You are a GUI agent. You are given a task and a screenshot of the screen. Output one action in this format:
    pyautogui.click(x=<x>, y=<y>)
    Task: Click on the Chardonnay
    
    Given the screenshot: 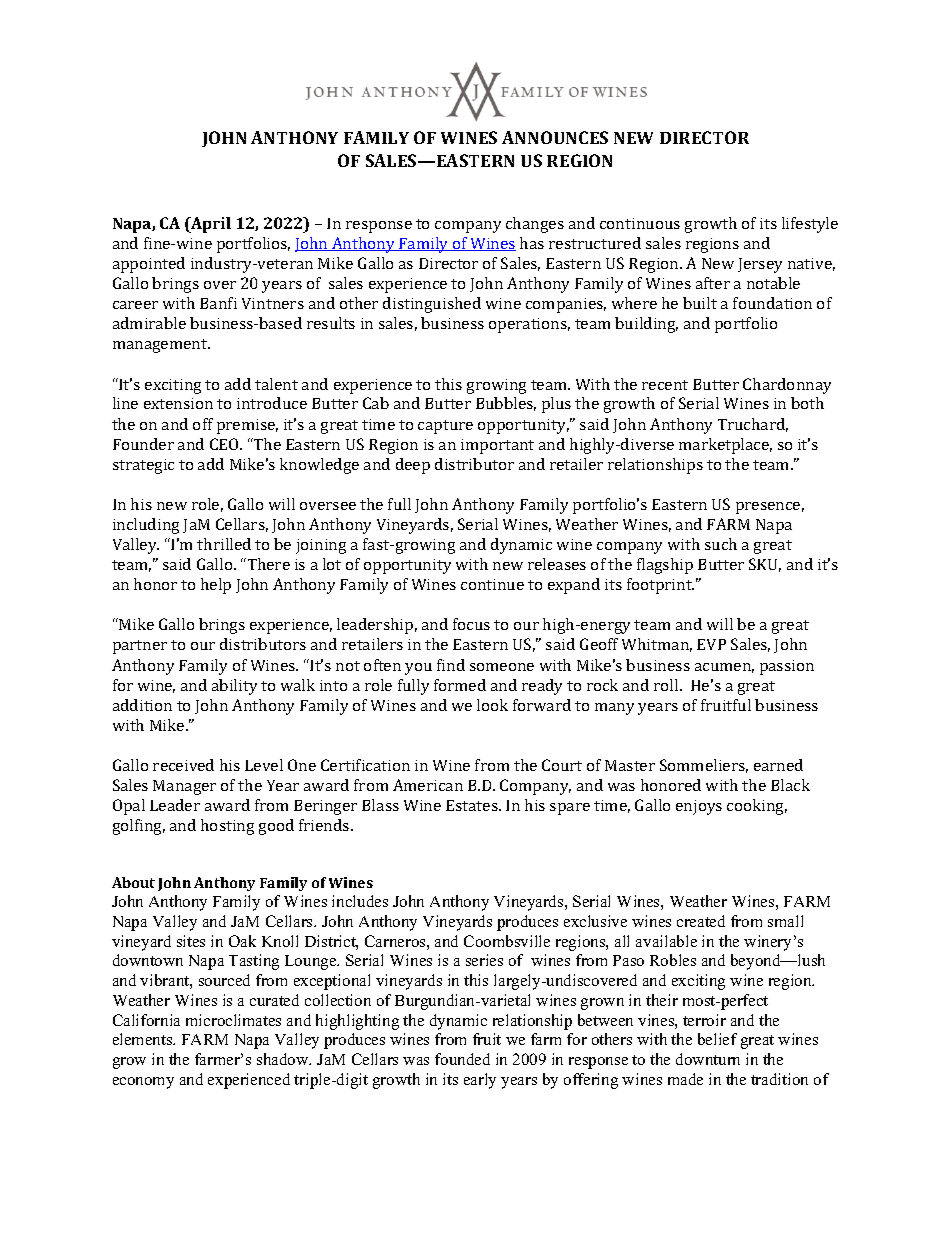 What is the action you would take?
    pyautogui.click(x=787, y=386)
